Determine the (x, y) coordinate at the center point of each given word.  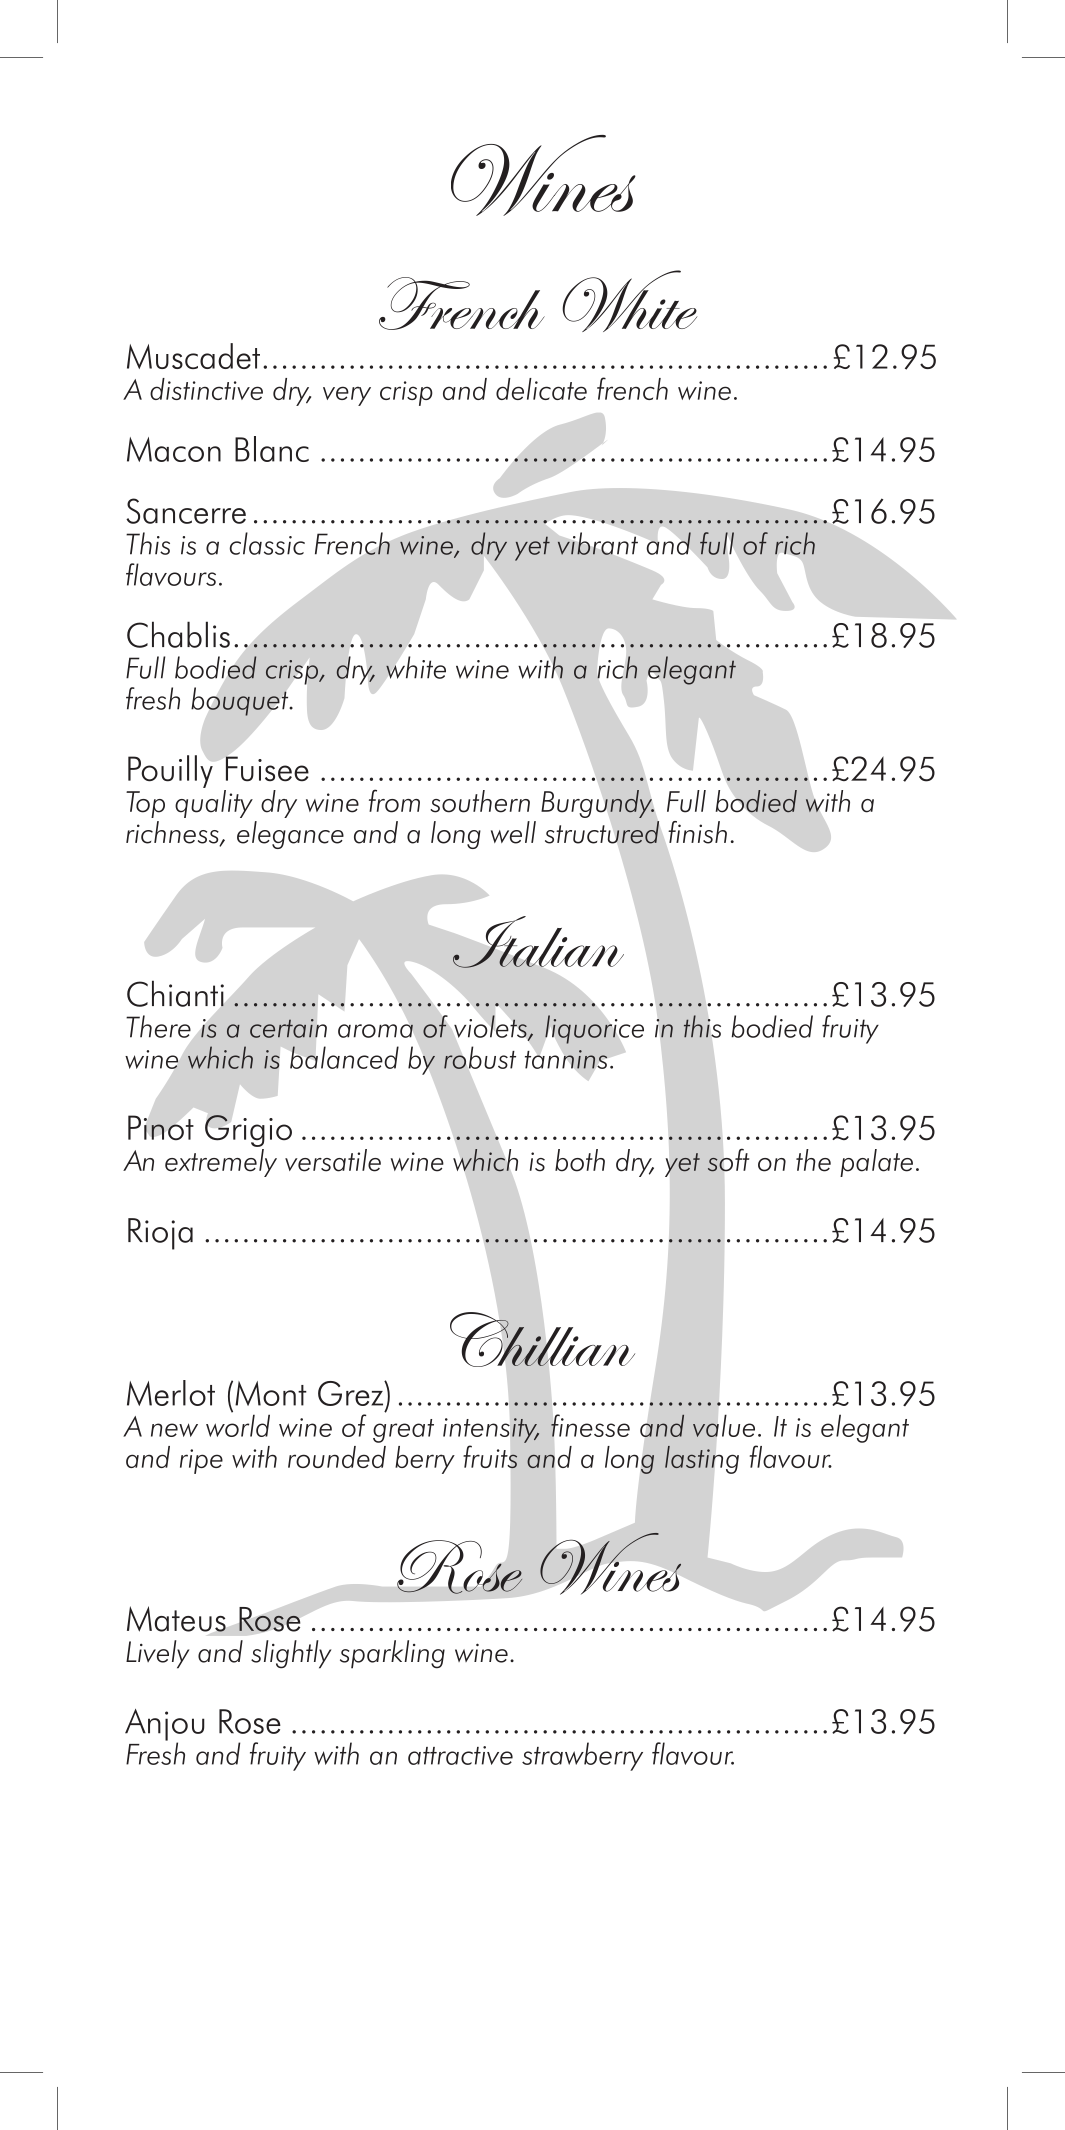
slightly (291, 1654)
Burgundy (597, 804)
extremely (221, 1161)
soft (728, 1160)
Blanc (272, 449)
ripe (201, 1461)
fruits (490, 1457)
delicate (541, 389)
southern (480, 801)
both (580, 1160)
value (724, 1426)
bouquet (241, 701)
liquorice (594, 1029)
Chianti (175, 993)
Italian (538, 942)
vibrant (598, 543)
